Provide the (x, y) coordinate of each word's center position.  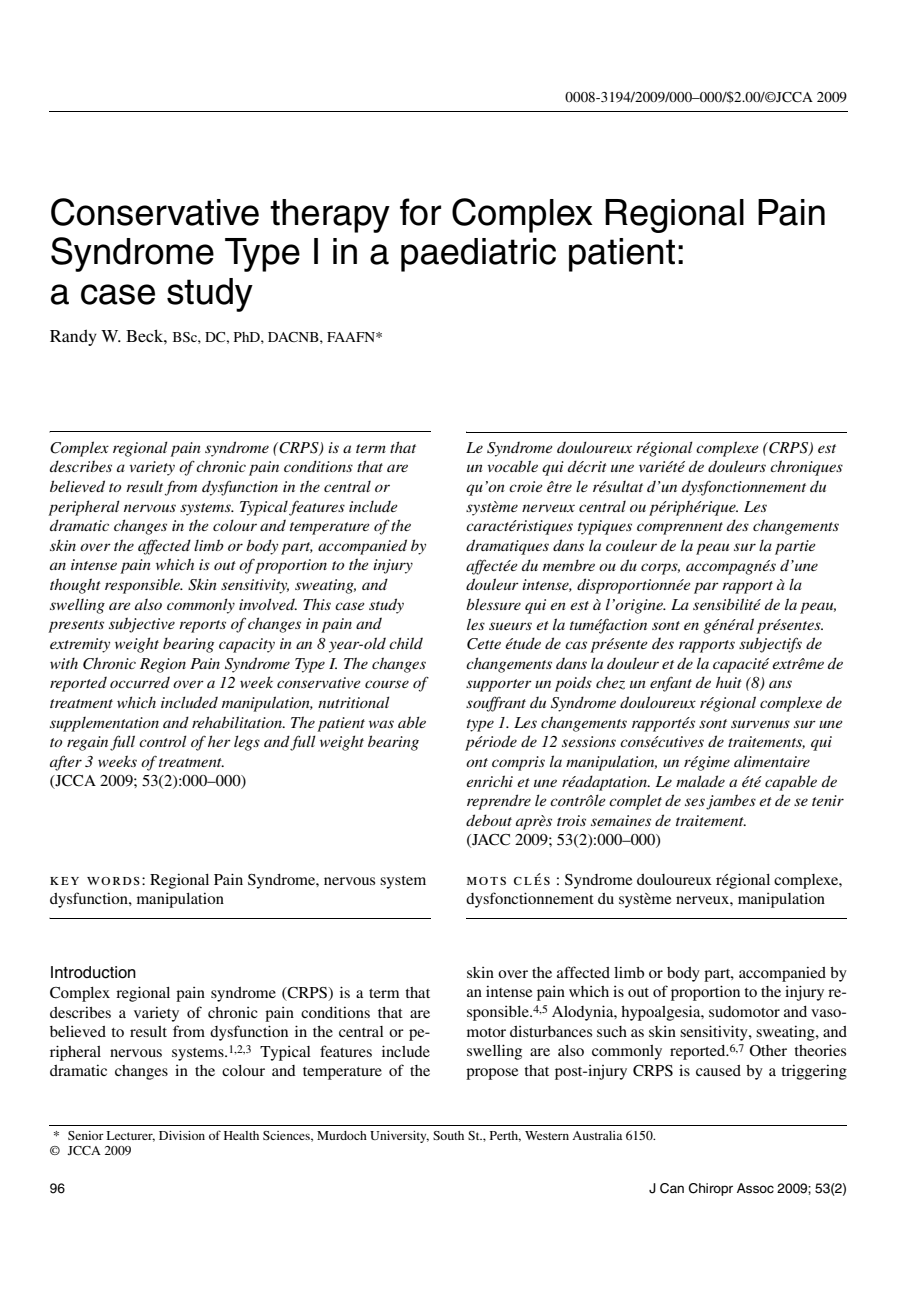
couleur (631, 545)
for (420, 212)
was (381, 724)
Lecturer (131, 1136)
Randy (73, 337)
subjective (142, 625)
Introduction (93, 972)
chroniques (806, 468)
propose (492, 1074)
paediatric (478, 255)
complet (635, 802)
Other (768, 1051)
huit (729, 682)
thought (75, 586)
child (406, 643)
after (66, 763)
